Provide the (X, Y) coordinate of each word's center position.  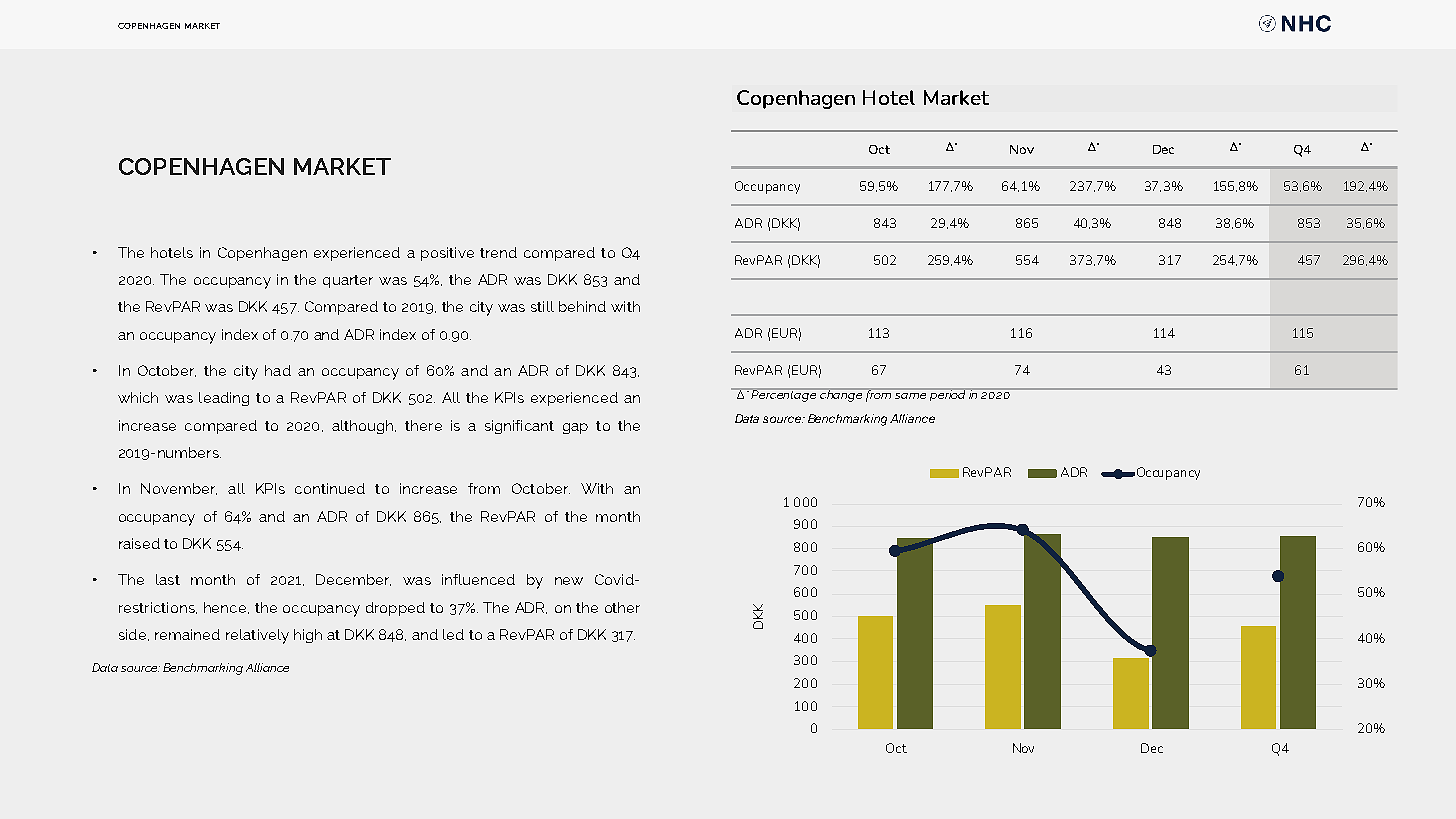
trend (498, 252)
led (453, 634)
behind (582, 306)
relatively (257, 636)
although (364, 427)
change (842, 395)
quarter (348, 281)
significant (519, 427)
